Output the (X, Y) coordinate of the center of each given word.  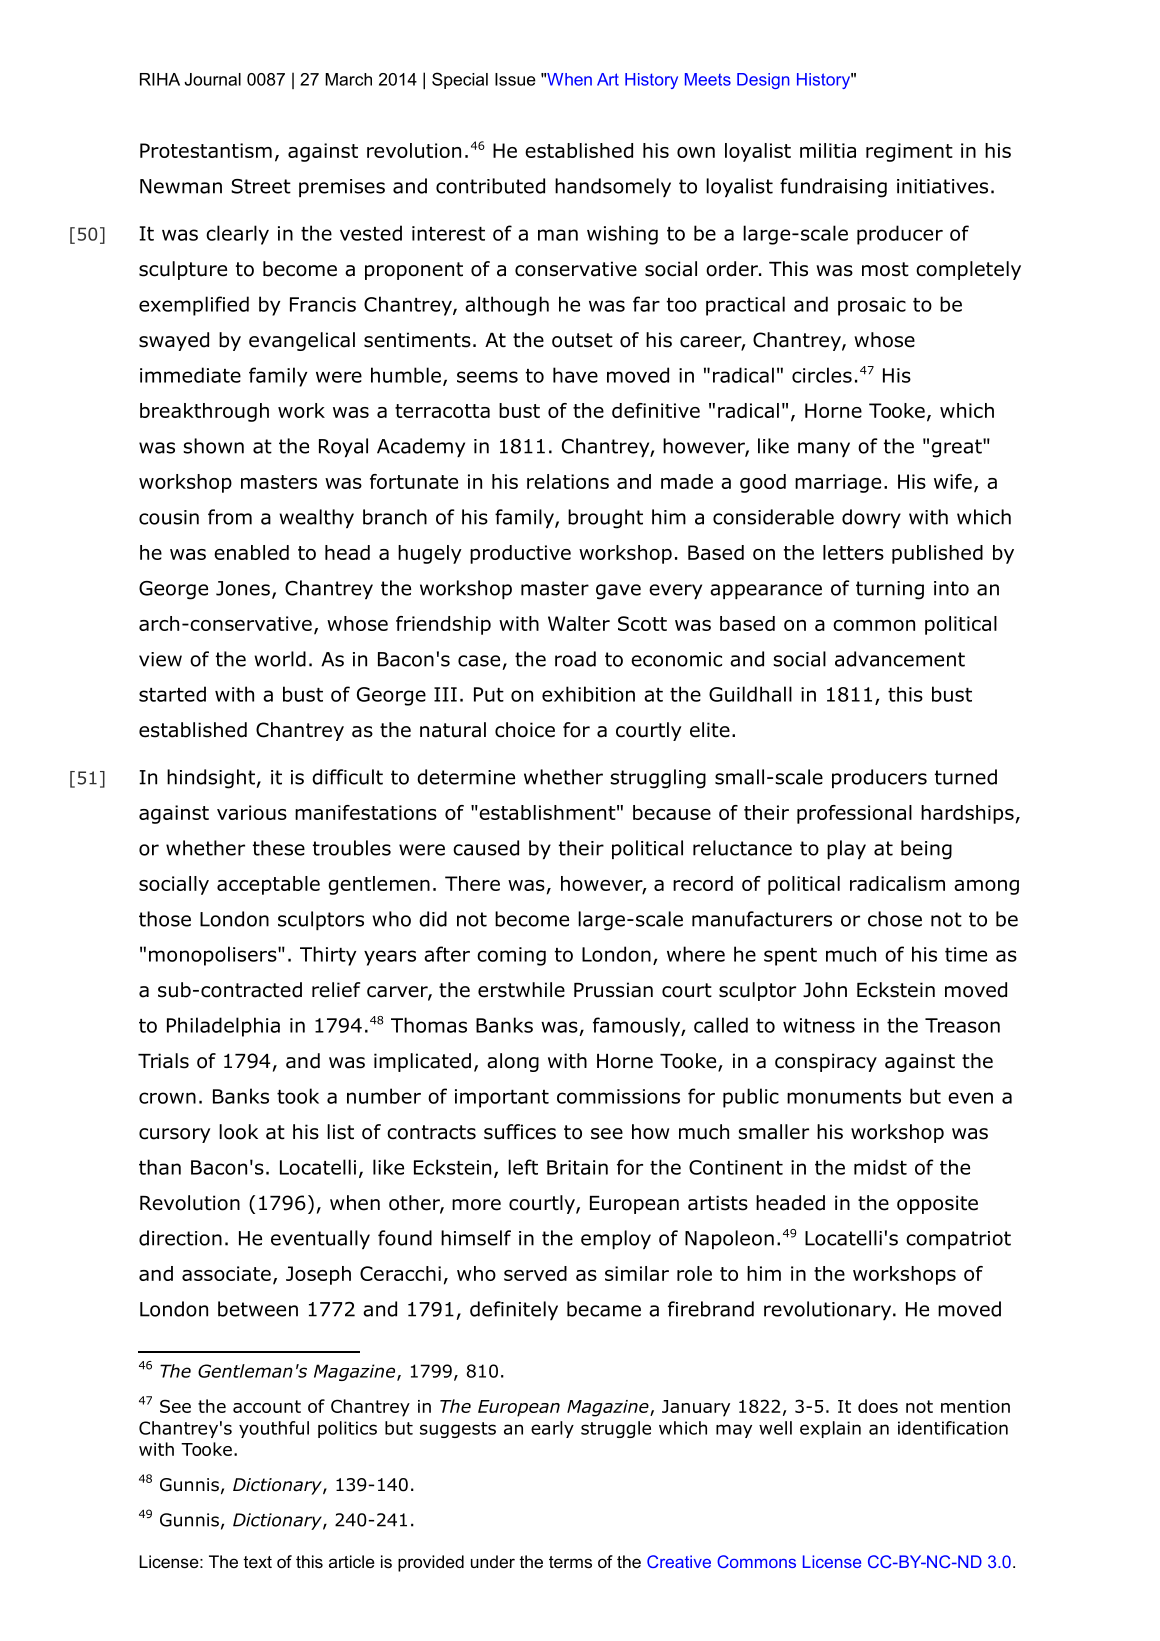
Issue (515, 79)
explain (830, 1429)
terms (570, 1562)
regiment (909, 152)
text (257, 1562)
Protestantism (206, 150)
